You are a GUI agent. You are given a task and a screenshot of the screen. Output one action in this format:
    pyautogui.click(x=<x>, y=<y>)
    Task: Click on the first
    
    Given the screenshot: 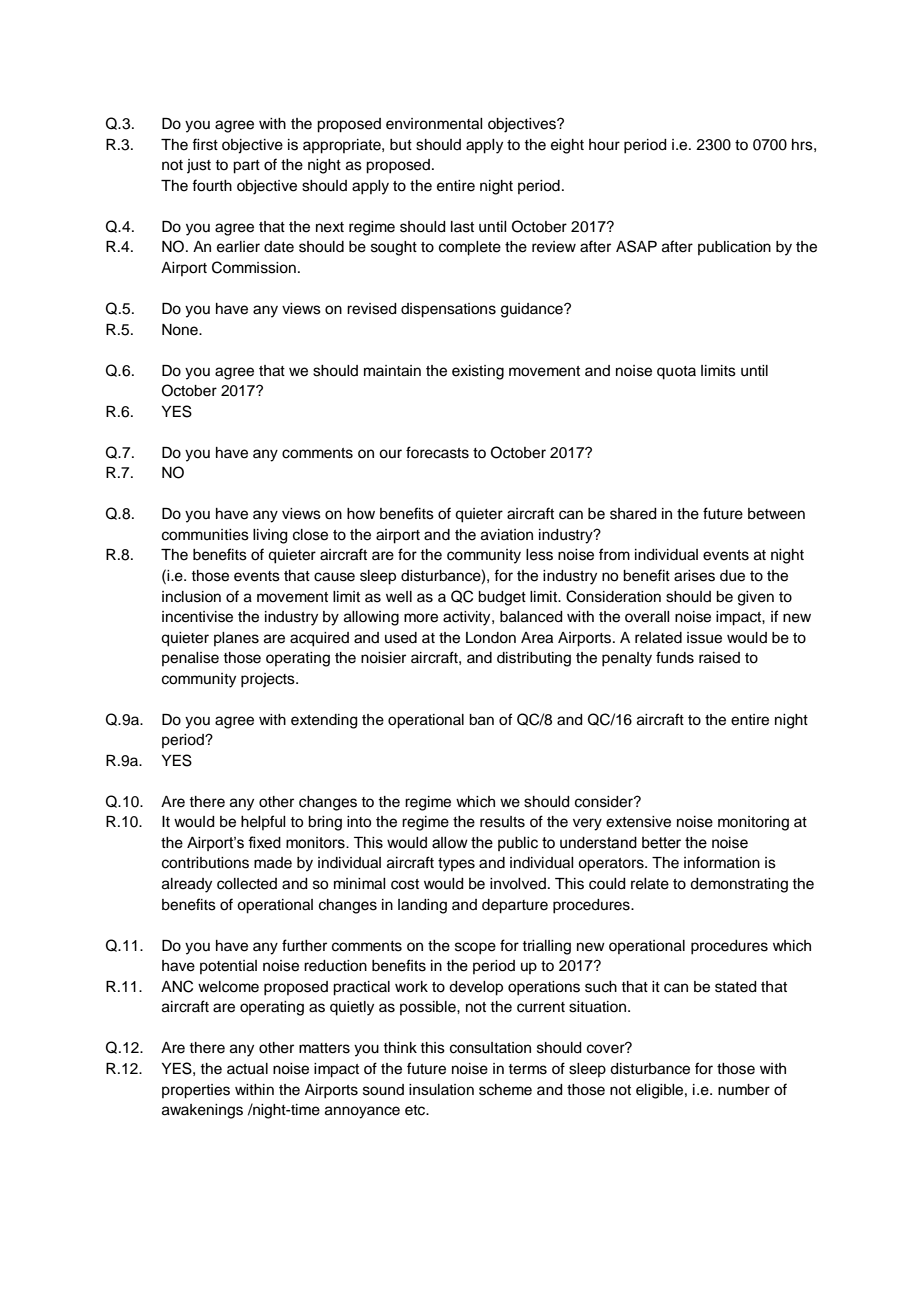 What is the action you would take?
    pyautogui.click(x=205, y=144)
